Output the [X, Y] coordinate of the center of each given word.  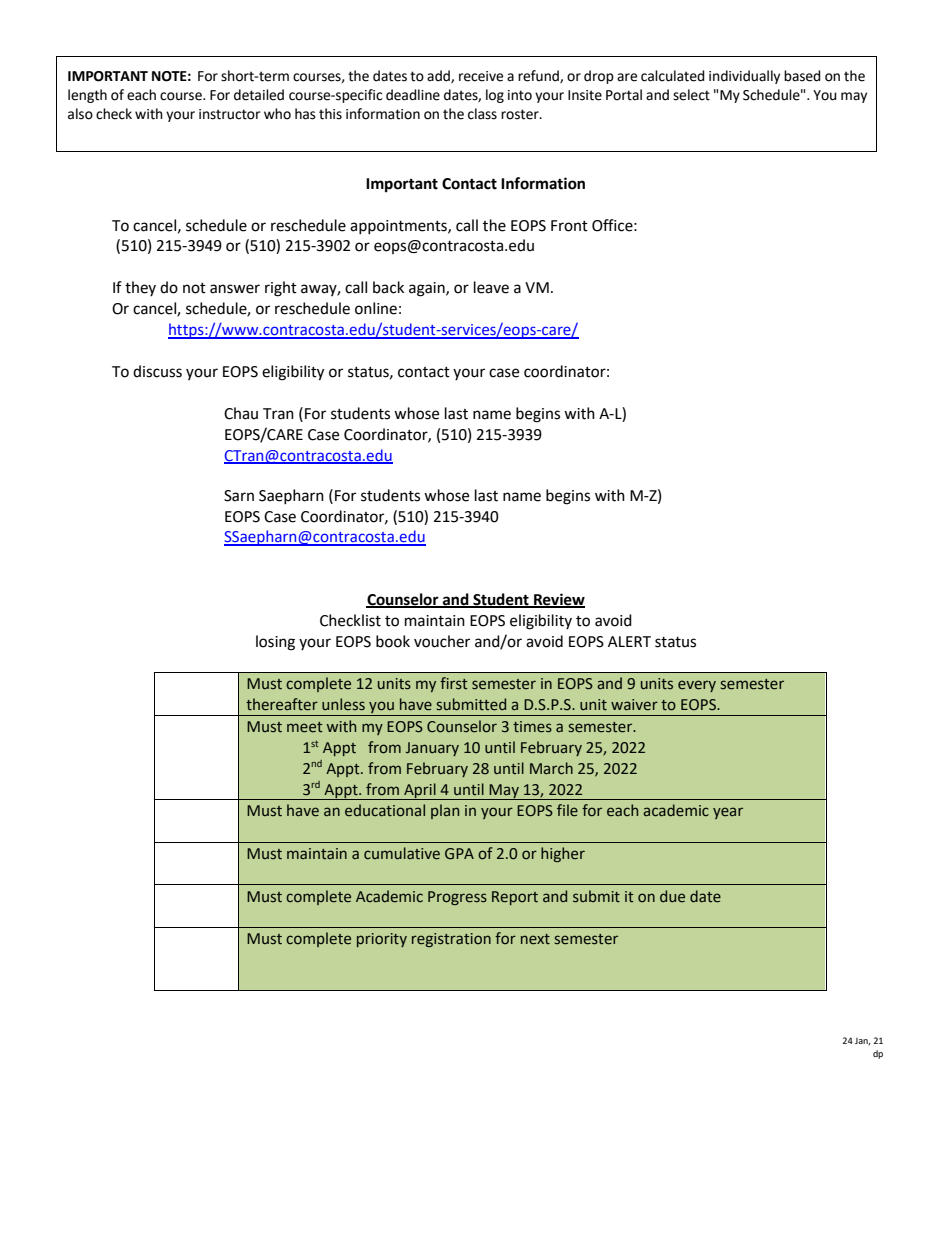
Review [558, 600]
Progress [457, 898]
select [691, 95]
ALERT [629, 641]
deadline [413, 95]
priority [382, 940]
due [672, 896]
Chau [241, 413]
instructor [229, 114]
